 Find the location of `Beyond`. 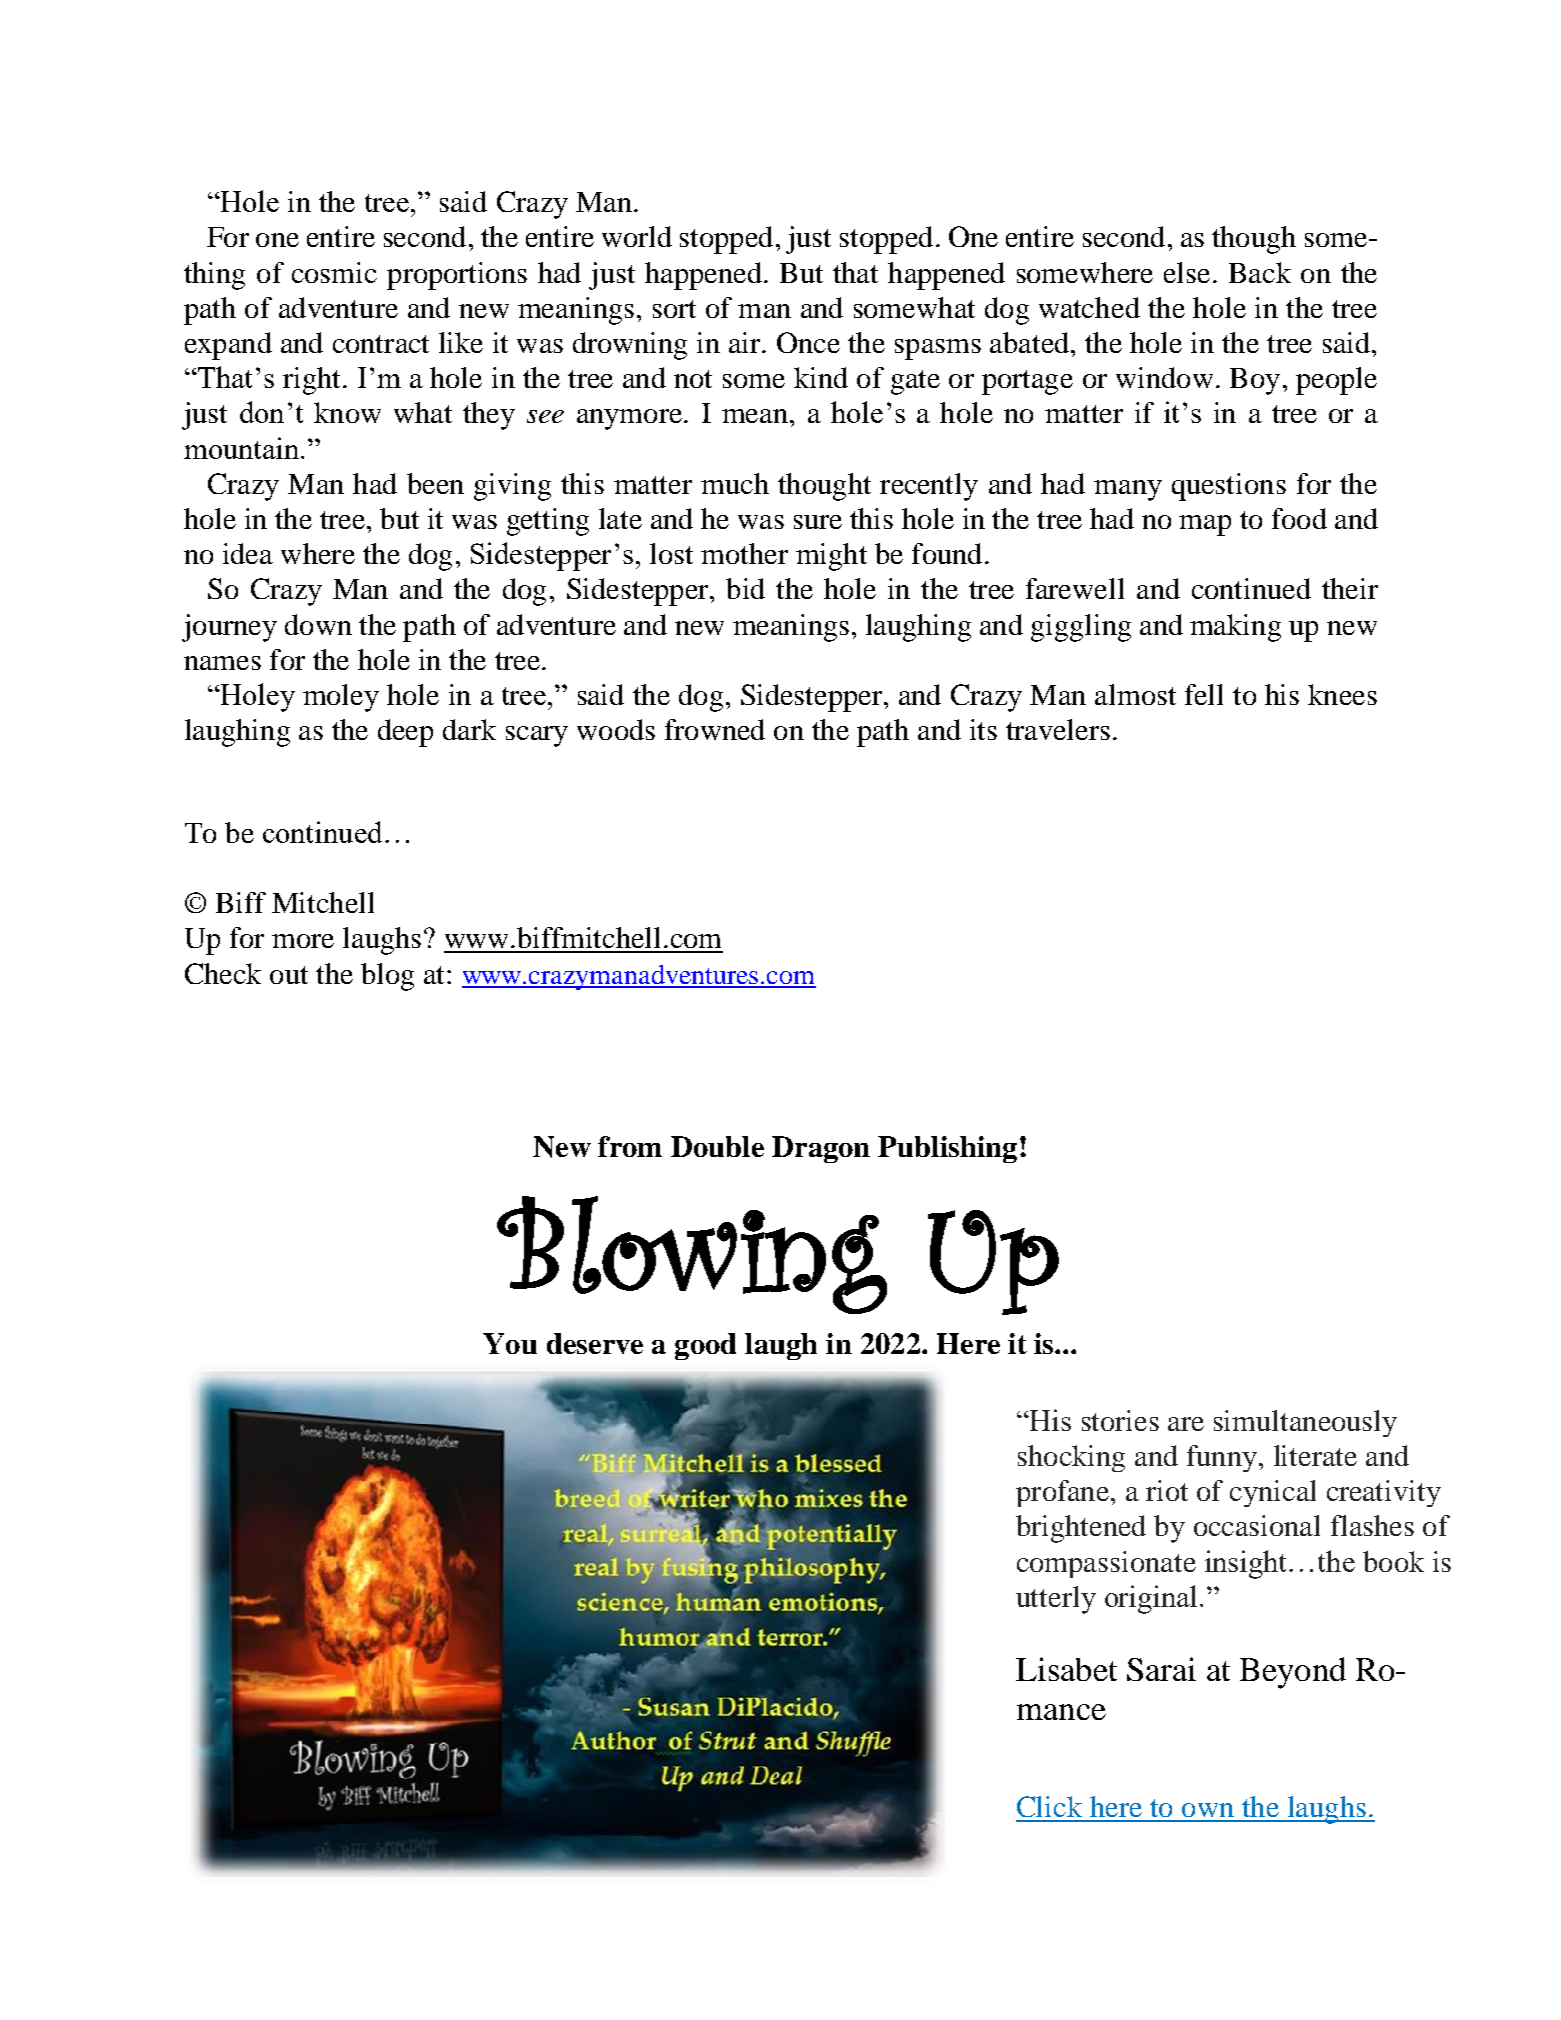

Beyond is located at coordinates (1293, 1673).
